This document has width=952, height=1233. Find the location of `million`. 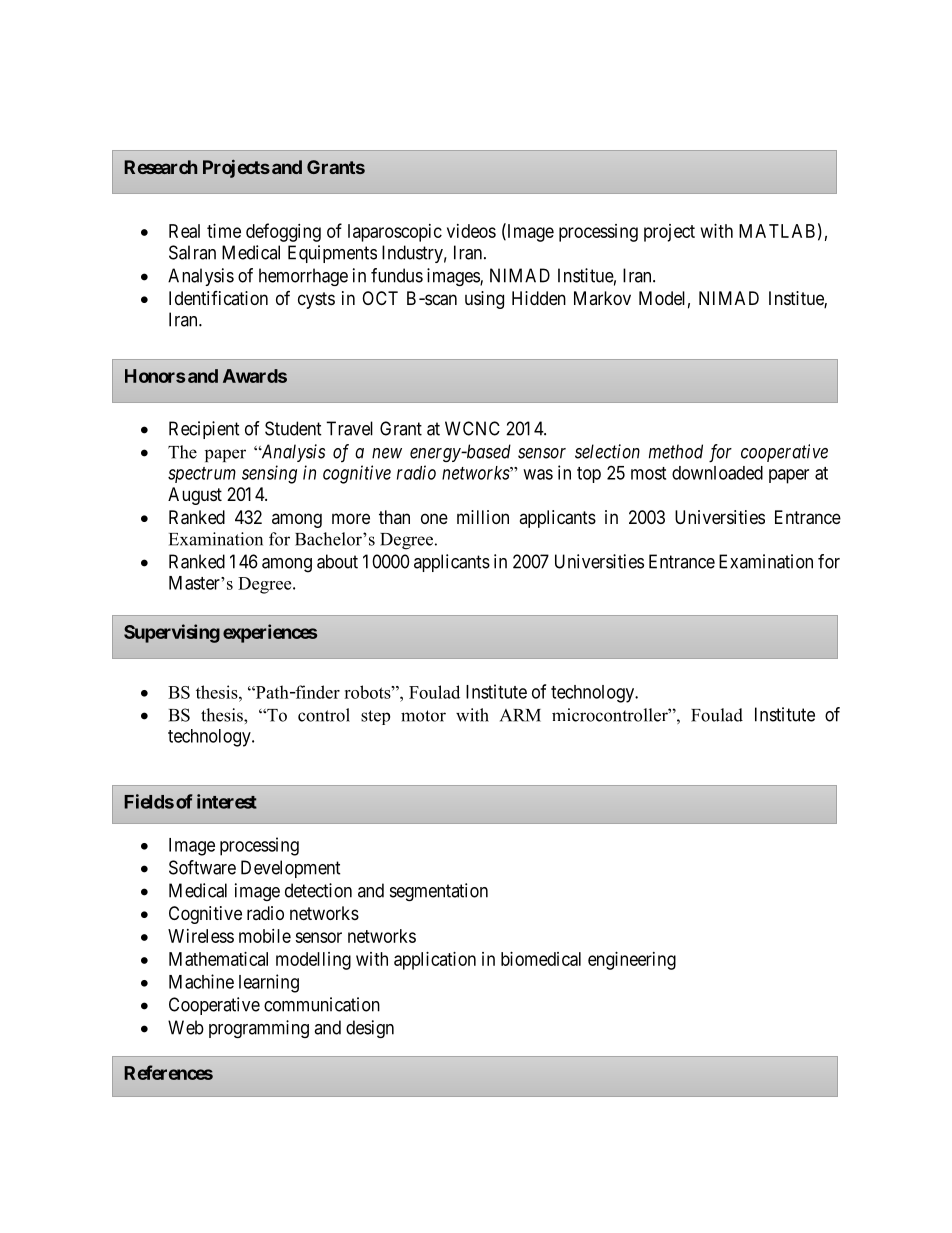

million is located at coordinates (483, 517).
